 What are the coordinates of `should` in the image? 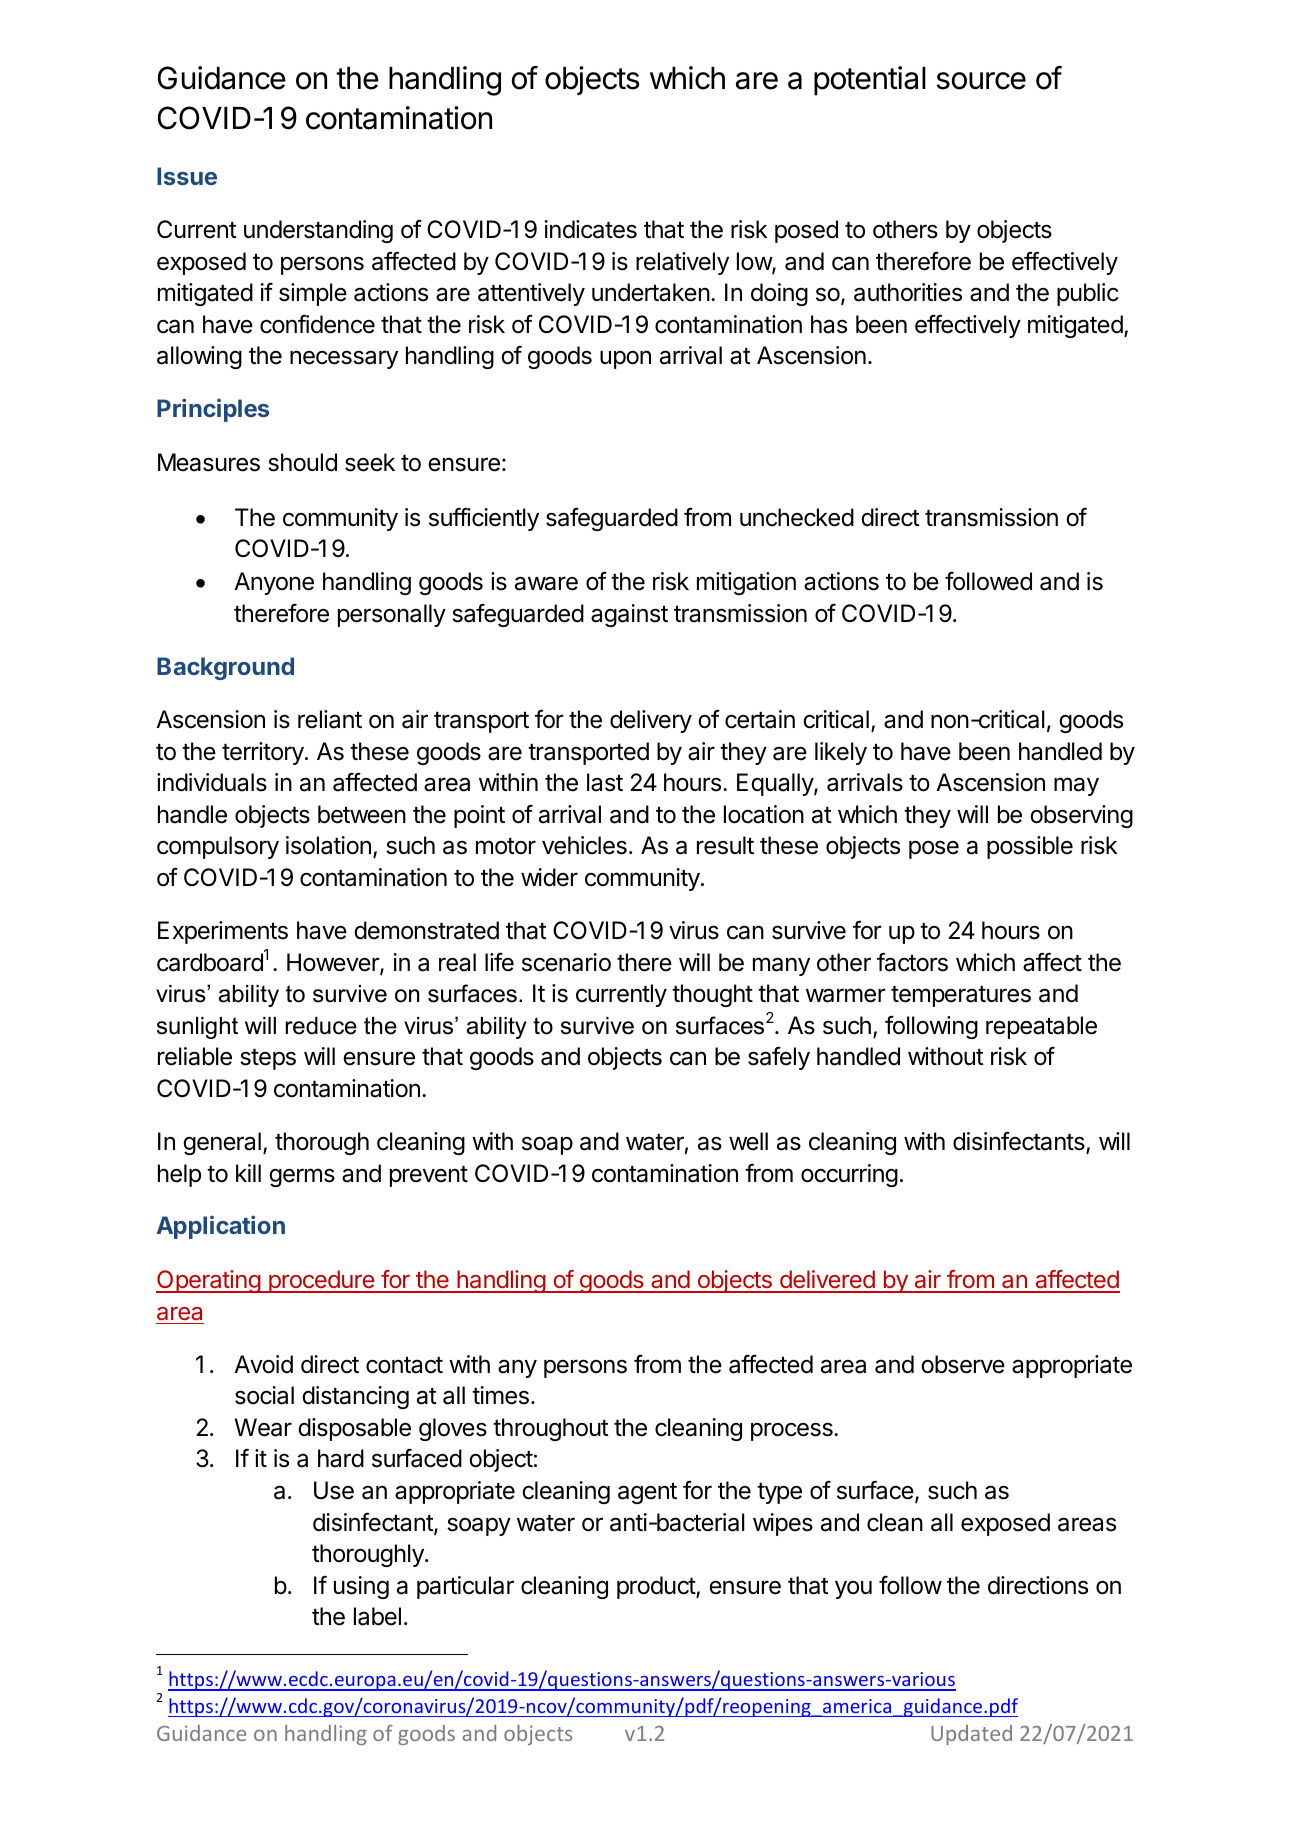 It's located at (302, 462).
